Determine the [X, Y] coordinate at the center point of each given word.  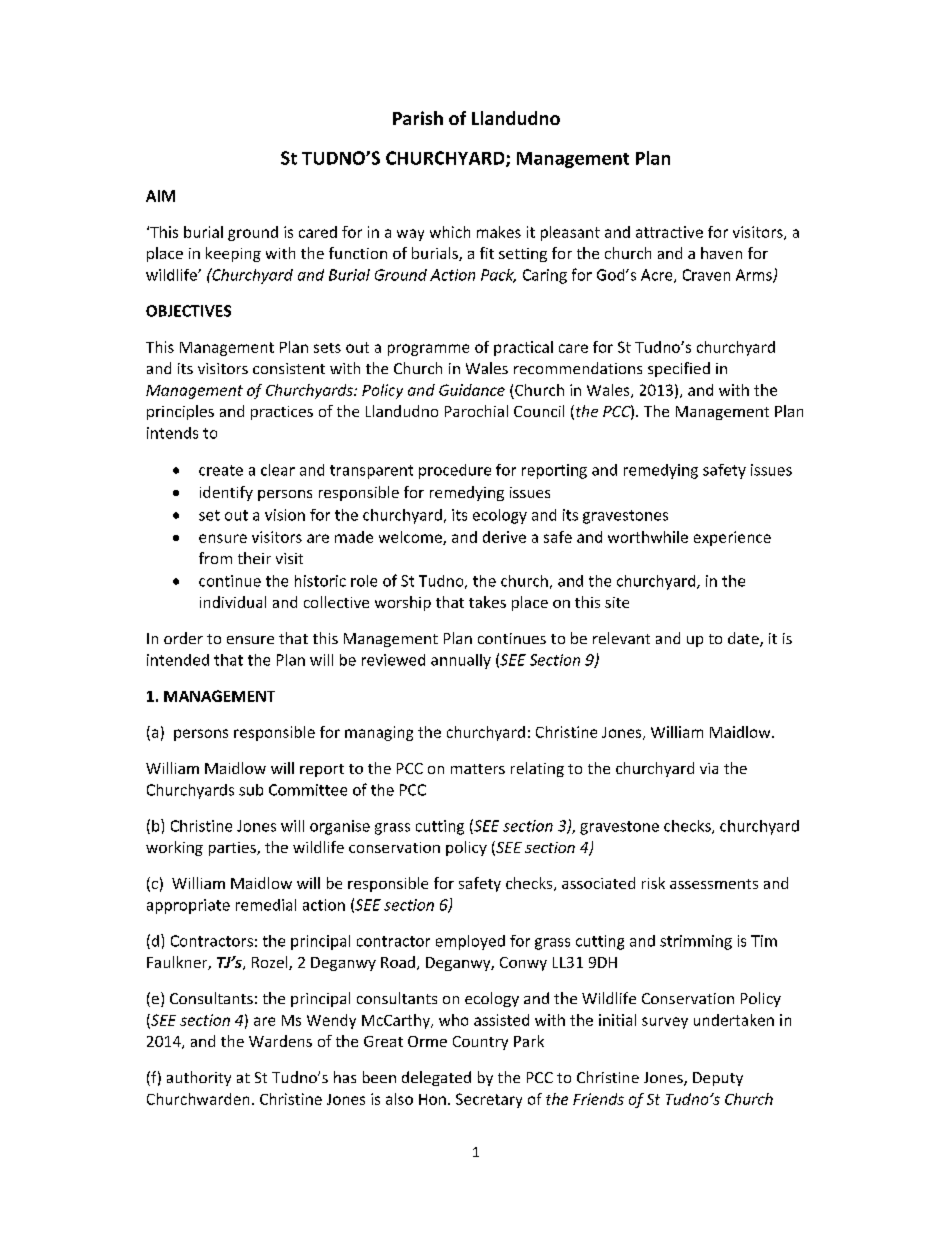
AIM [160, 196]
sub [251, 790]
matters [478, 769]
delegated [436, 1078]
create [221, 470]
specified [679, 369]
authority [199, 1078]
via [709, 768]
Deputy [718, 1079]
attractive [669, 232]
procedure [455, 471]
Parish [418, 118]
